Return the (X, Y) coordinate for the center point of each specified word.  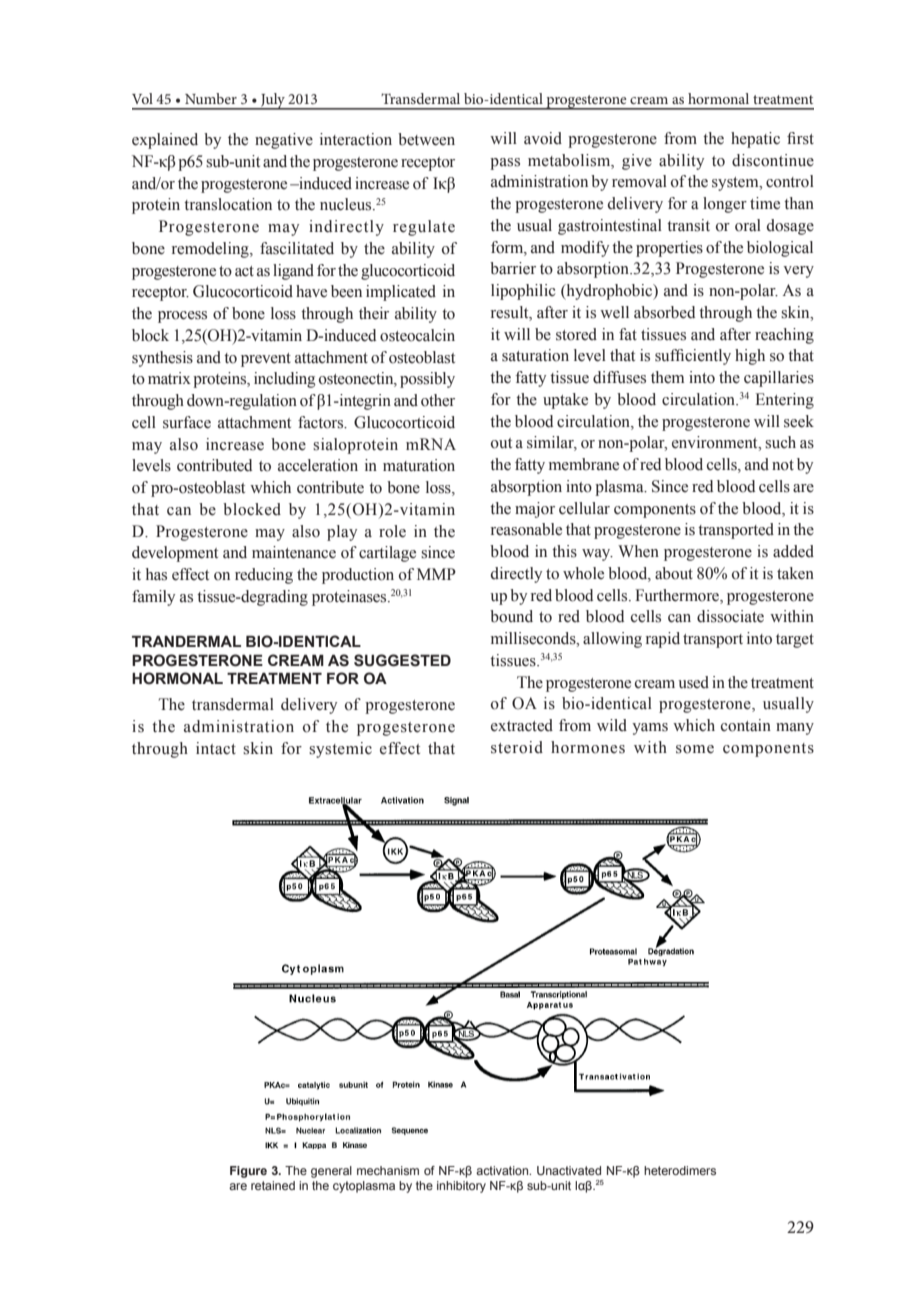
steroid (517, 747)
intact (216, 748)
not (783, 465)
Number (211, 98)
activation (503, 1170)
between (426, 139)
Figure (248, 1172)
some (695, 749)
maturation (419, 465)
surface (187, 422)
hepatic (755, 140)
